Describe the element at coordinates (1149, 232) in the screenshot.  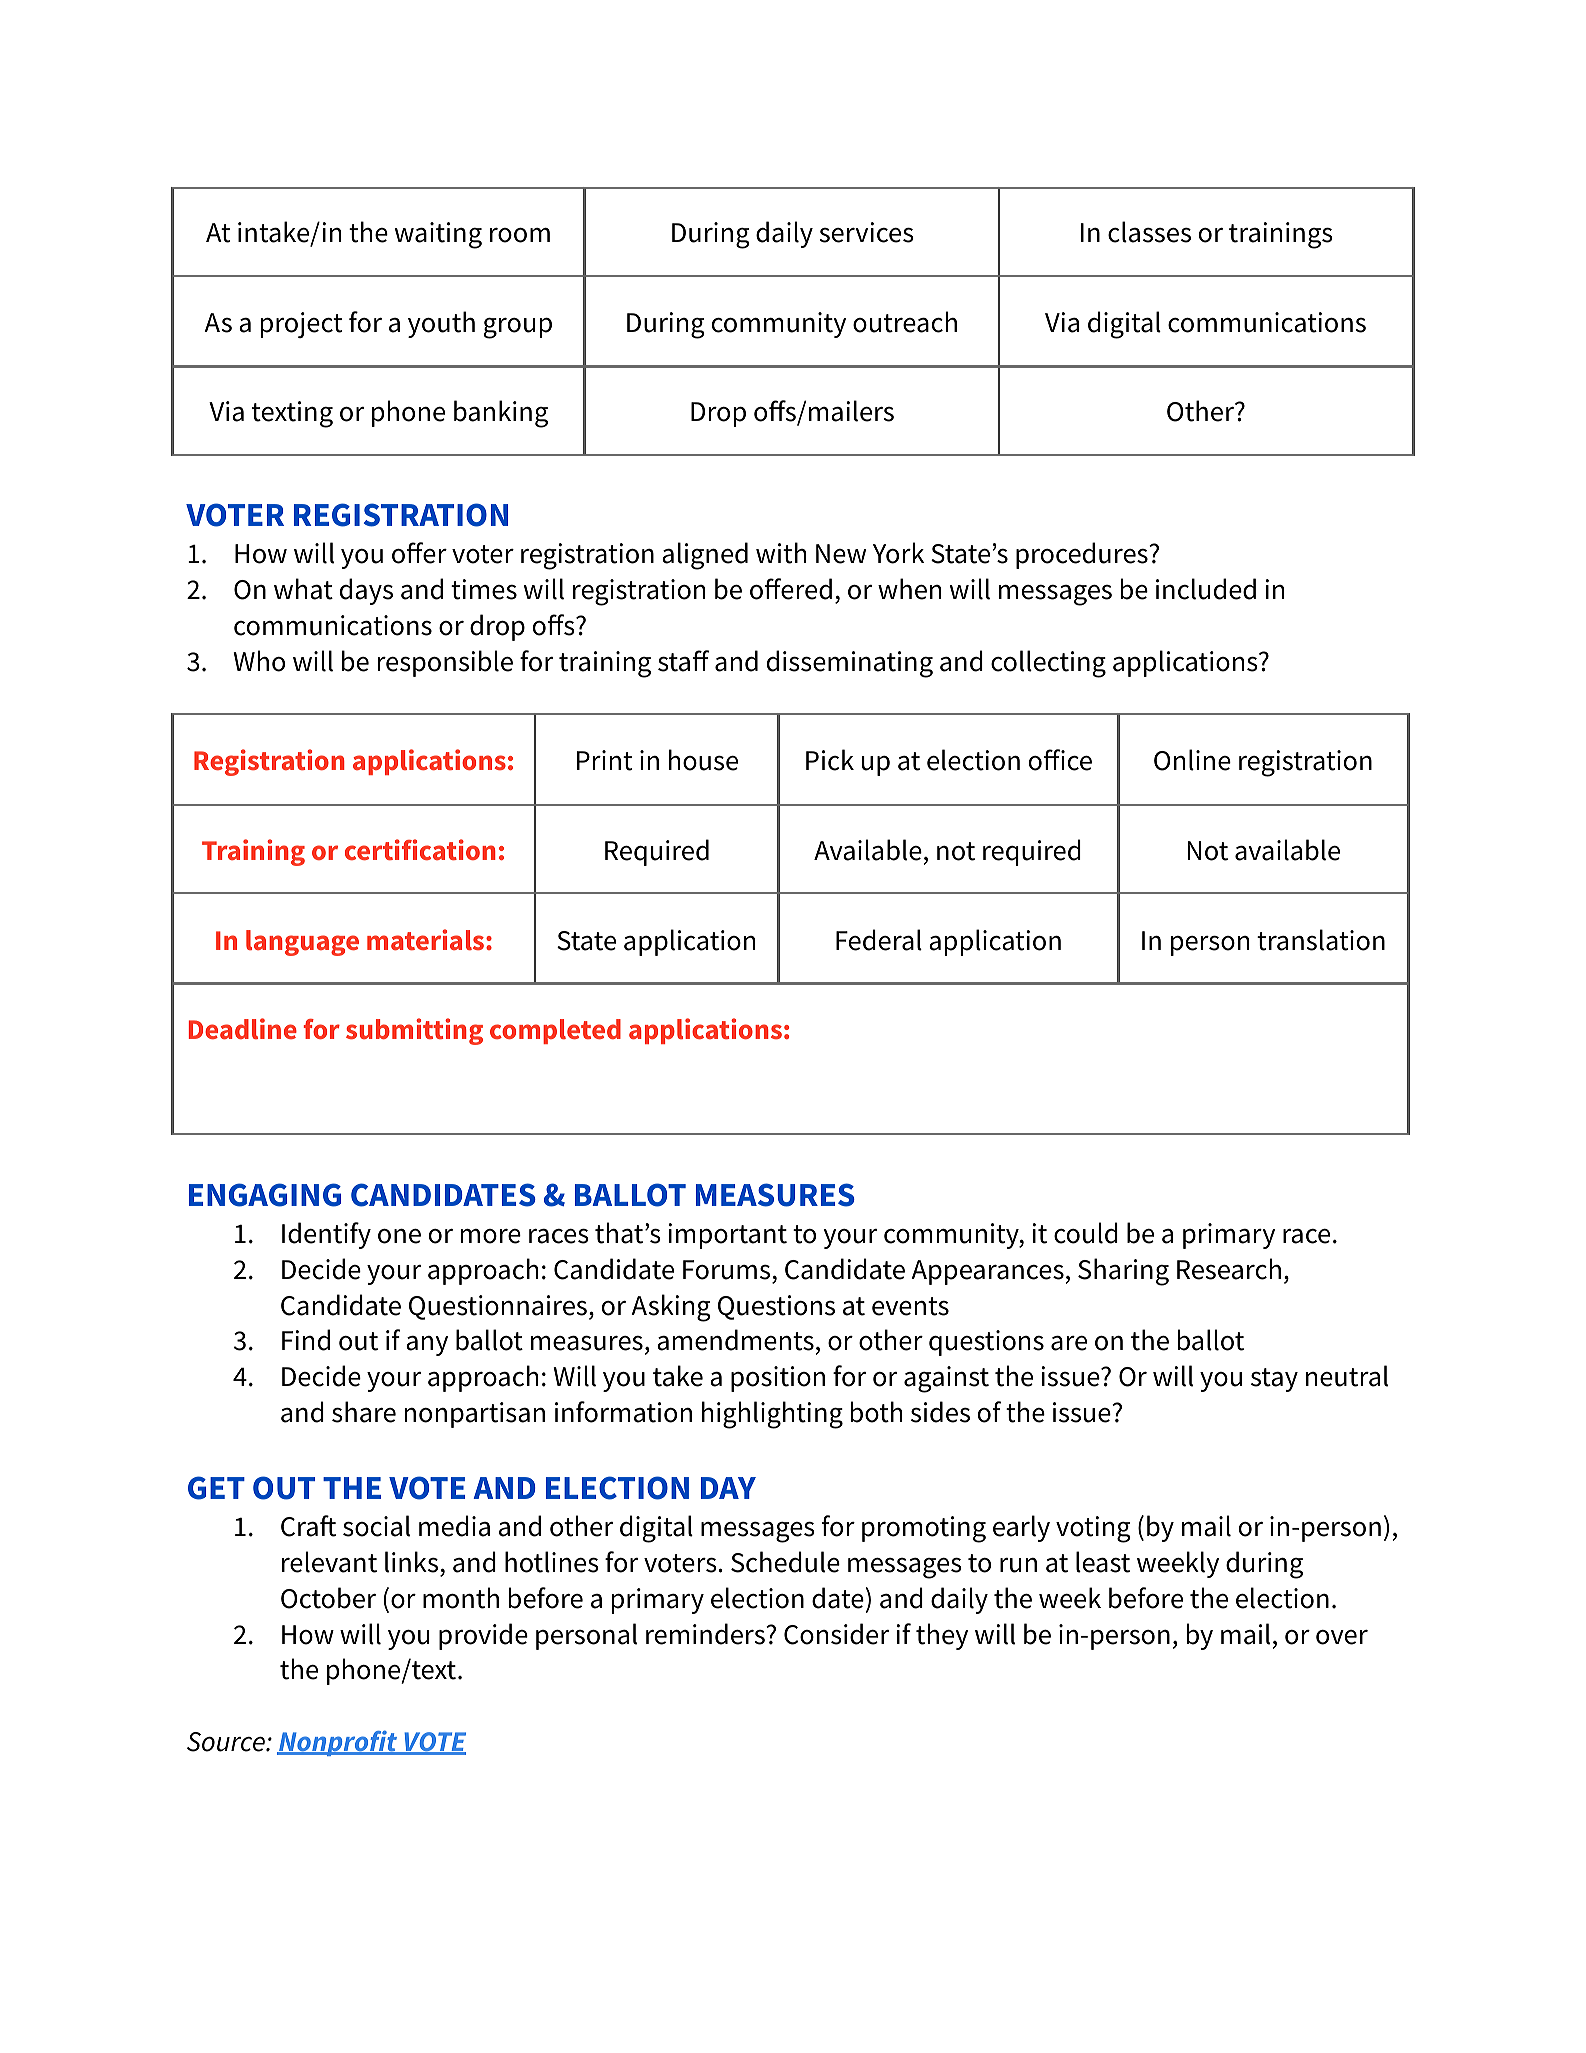
I see `classes` at that location.
